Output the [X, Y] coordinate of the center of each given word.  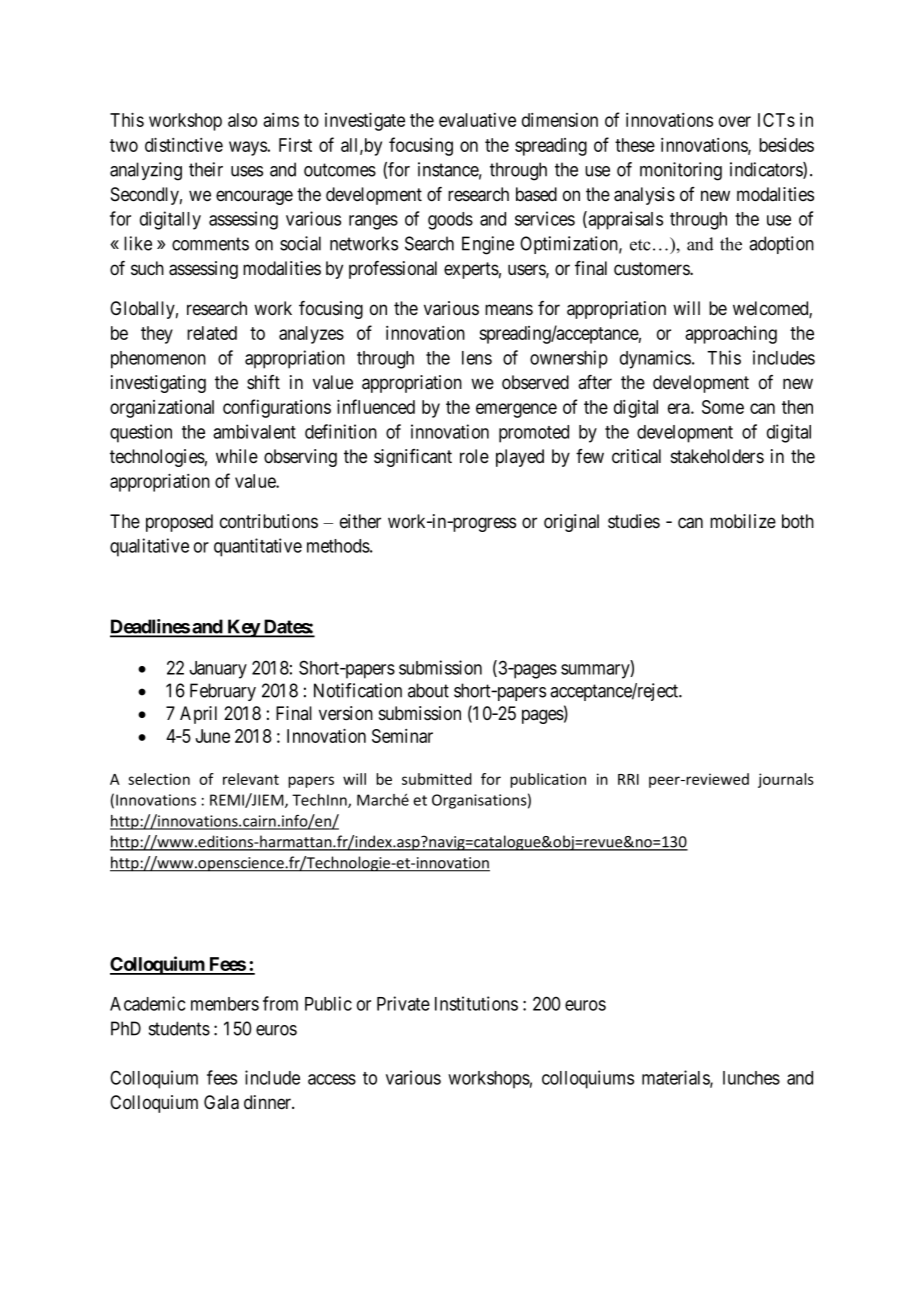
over [735, 121]
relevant [251, 779]
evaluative [477, 120]
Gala [221, 1102]
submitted [437, 779]
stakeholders [717, 456]
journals [786, 780]
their [206, 169]
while [237, 456]
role [474, 456]
